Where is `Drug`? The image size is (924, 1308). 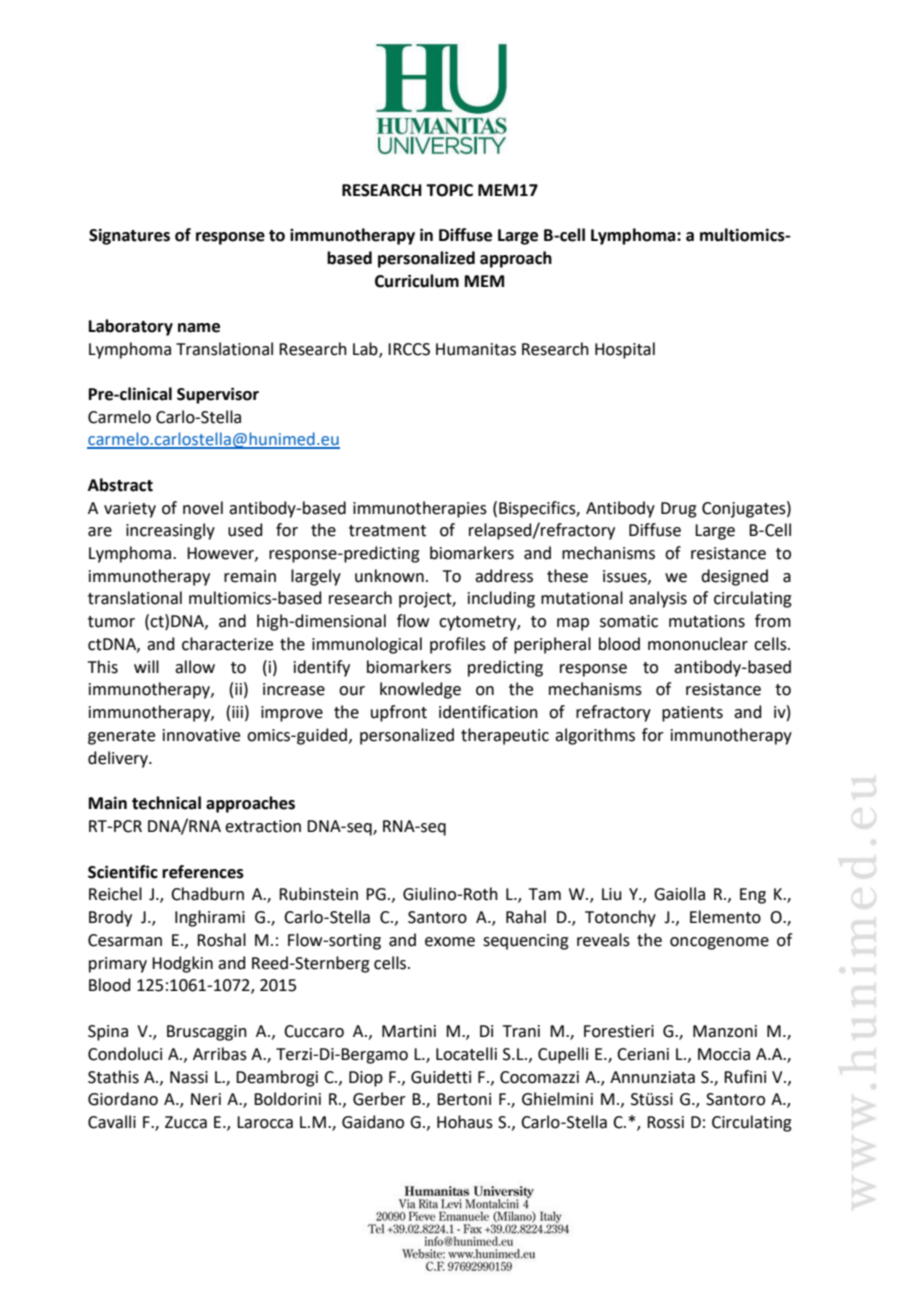
Drug is located at coordinates (679, 510).
